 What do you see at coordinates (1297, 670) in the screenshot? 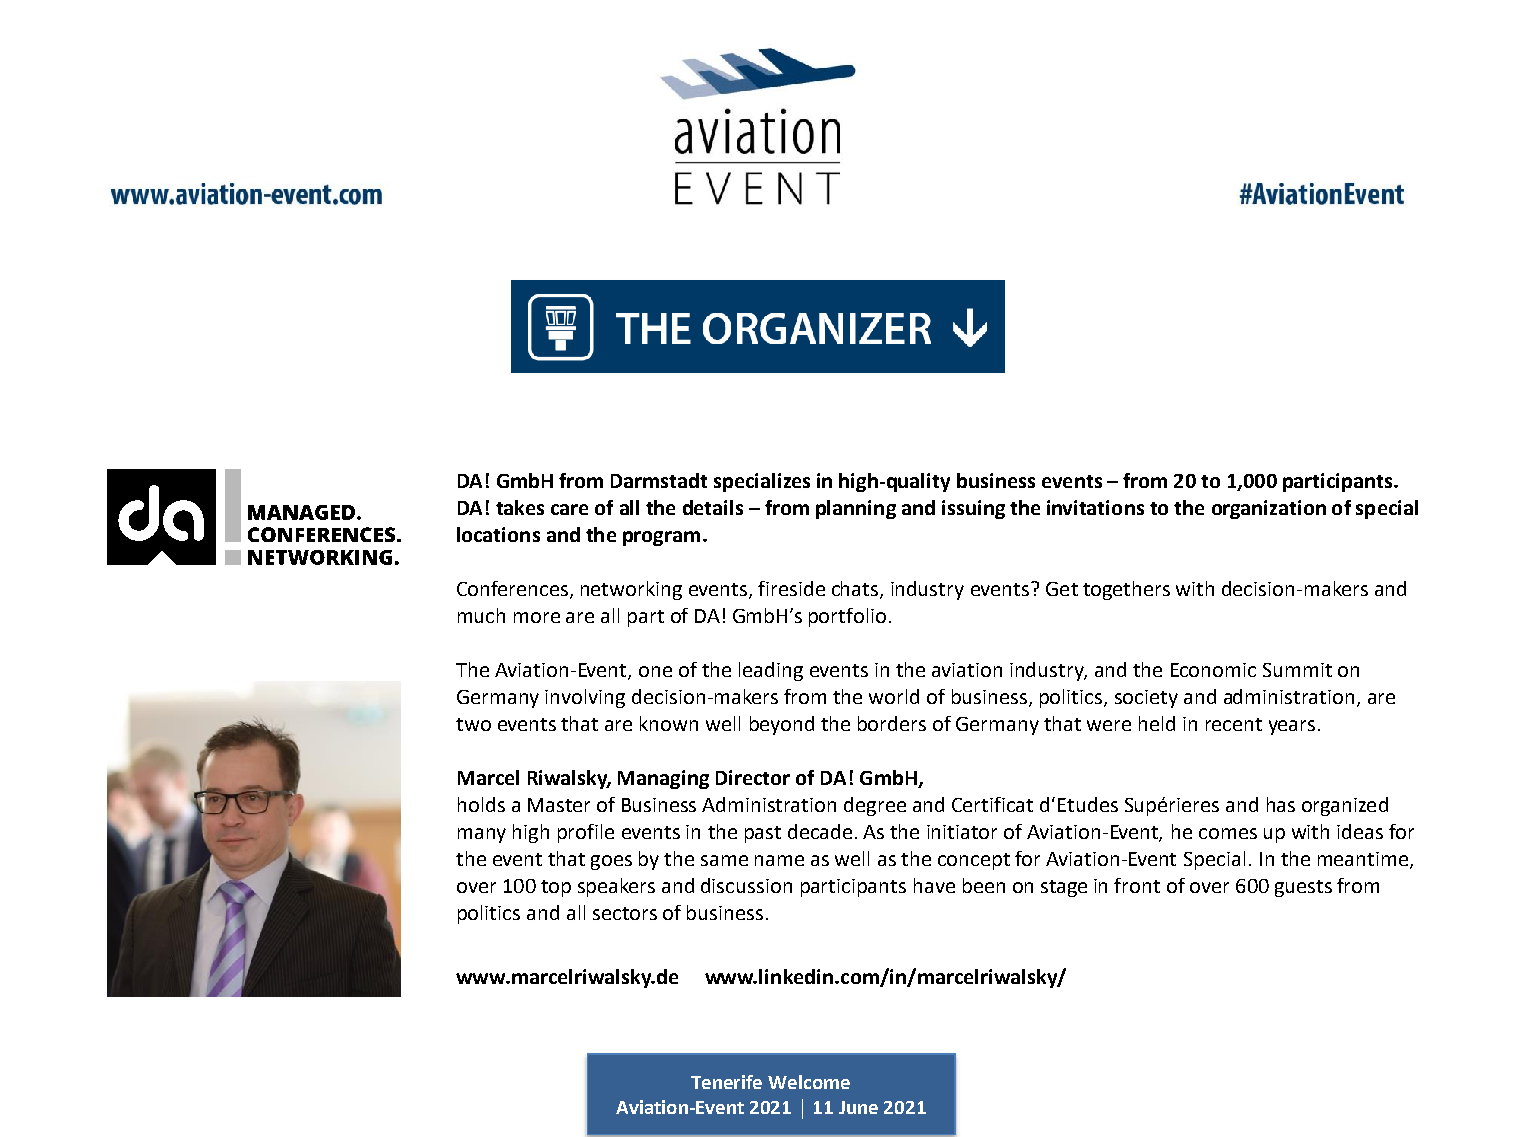
I see `Summit` at bounding box center [1297, 670].
